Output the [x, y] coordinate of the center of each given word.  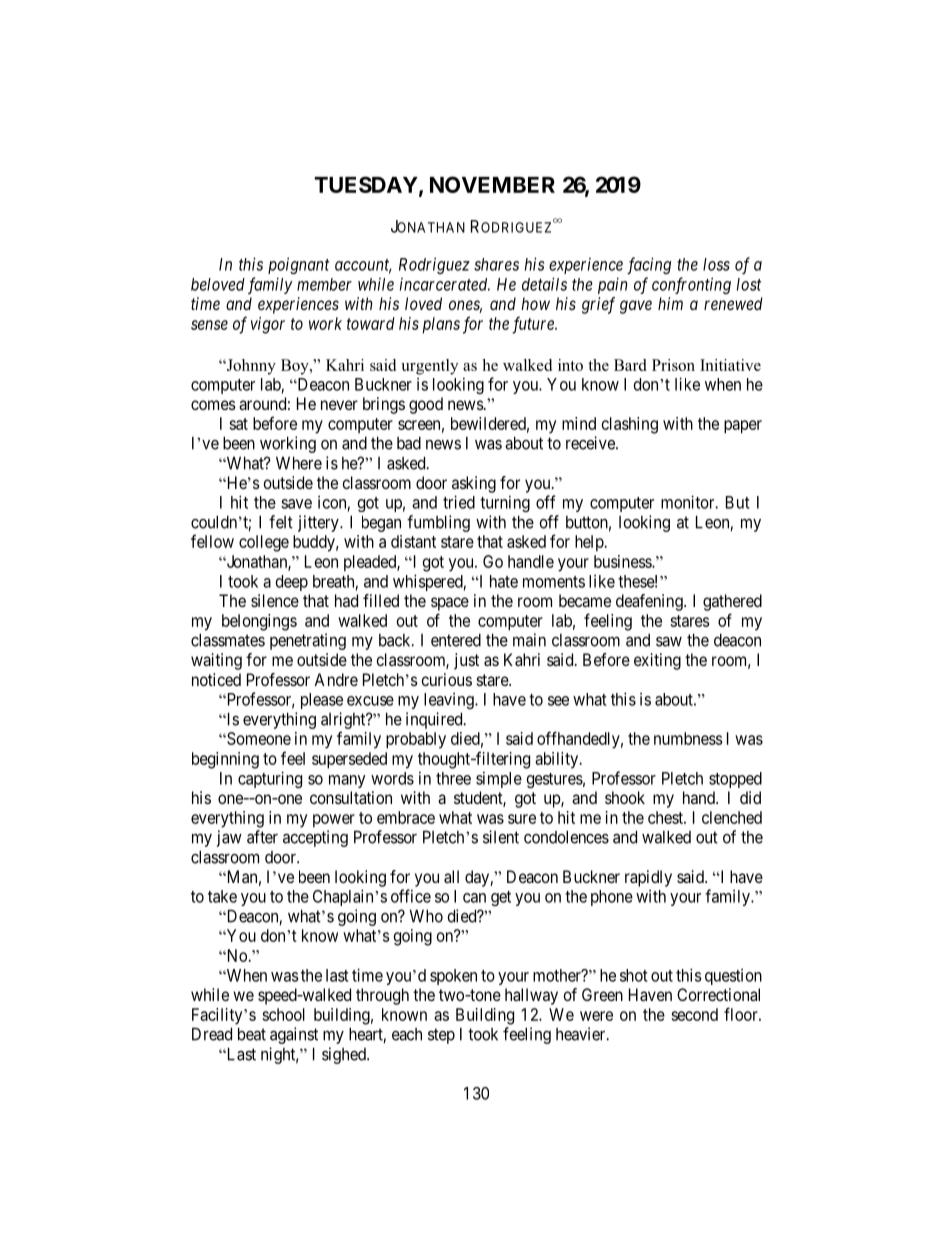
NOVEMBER [492, 184]
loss [716, 264]
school [283, 1014]
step [441, 1036]
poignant [298, 265]
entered [456, 640]
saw [669, 642]
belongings [259, 622]
